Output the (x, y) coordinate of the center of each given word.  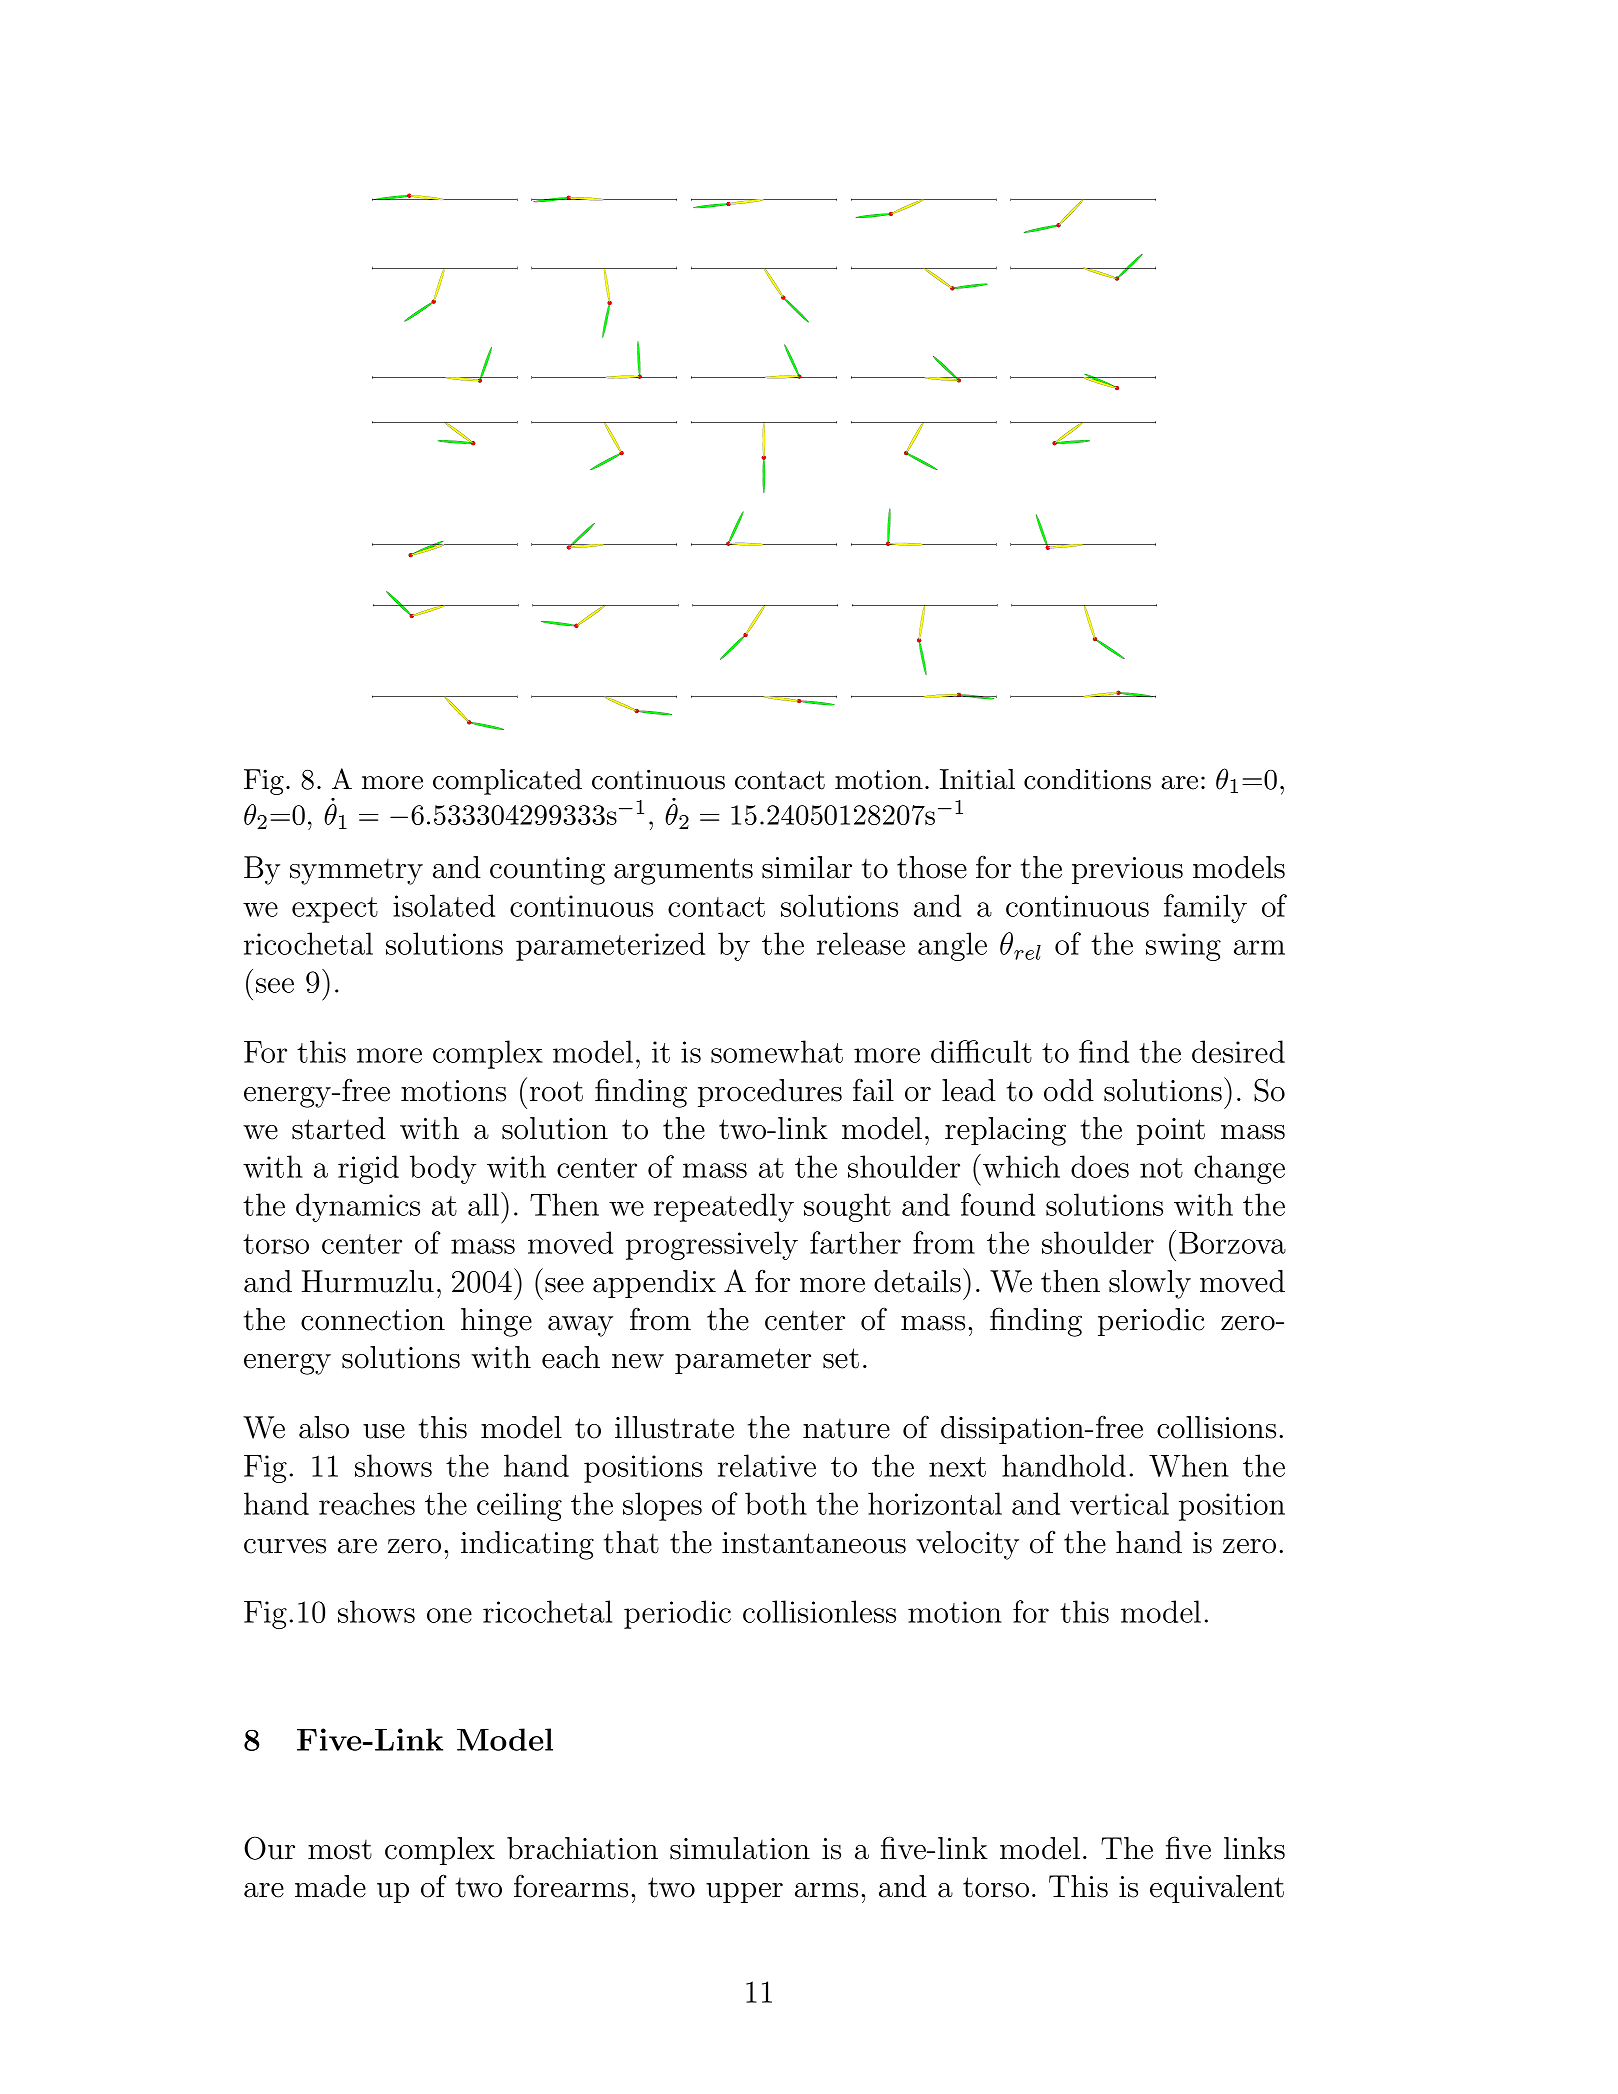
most (340, 1850)
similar (807, 867)
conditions (1087, 779)
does (1100, 1166)
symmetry (356, 872)
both (776, 1503)
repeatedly (724, 1207)
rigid (368, 1169)
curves (285, 1546)
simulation (740, 1848)
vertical (1119, 1503)
